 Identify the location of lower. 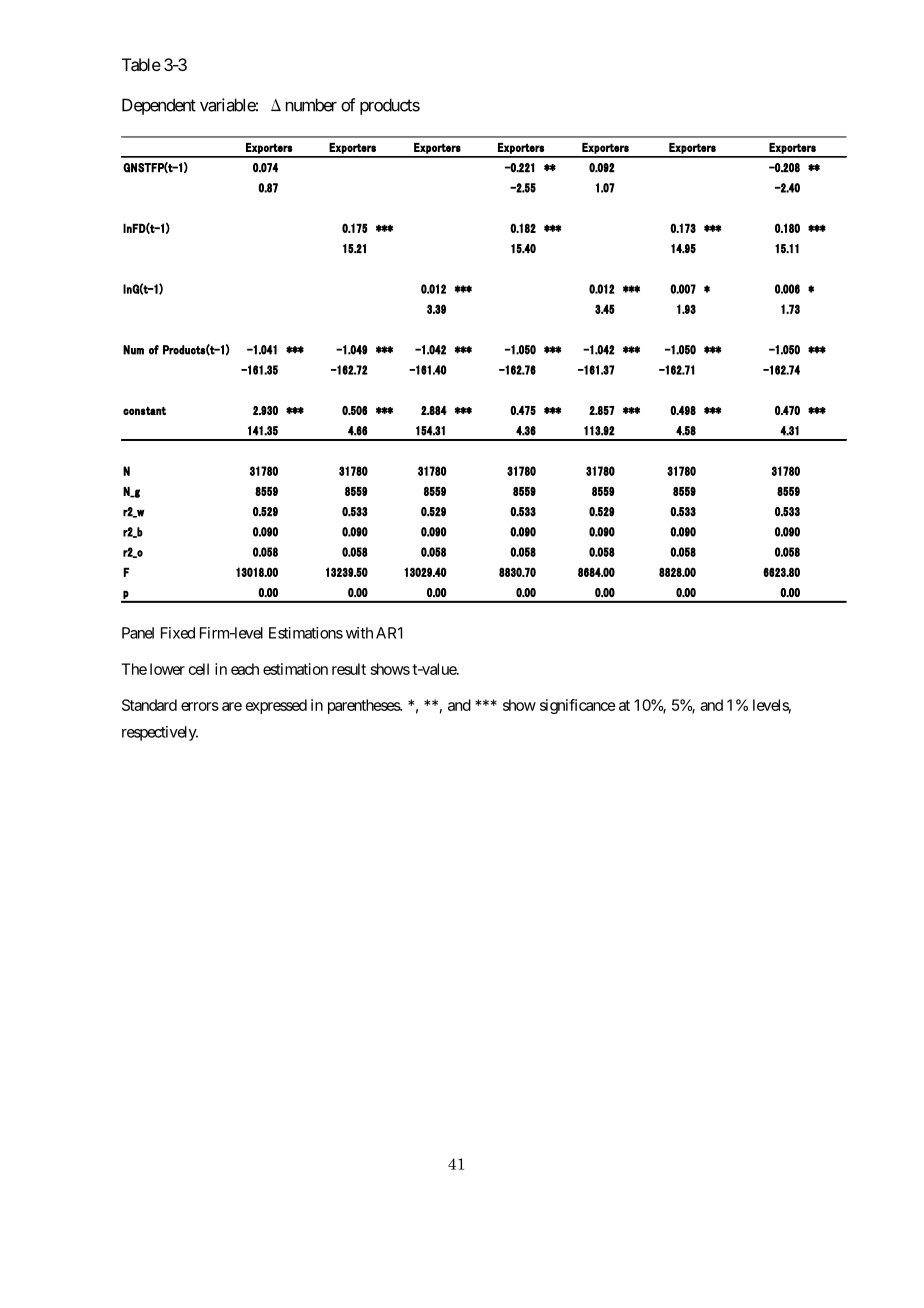
(167, 669).
